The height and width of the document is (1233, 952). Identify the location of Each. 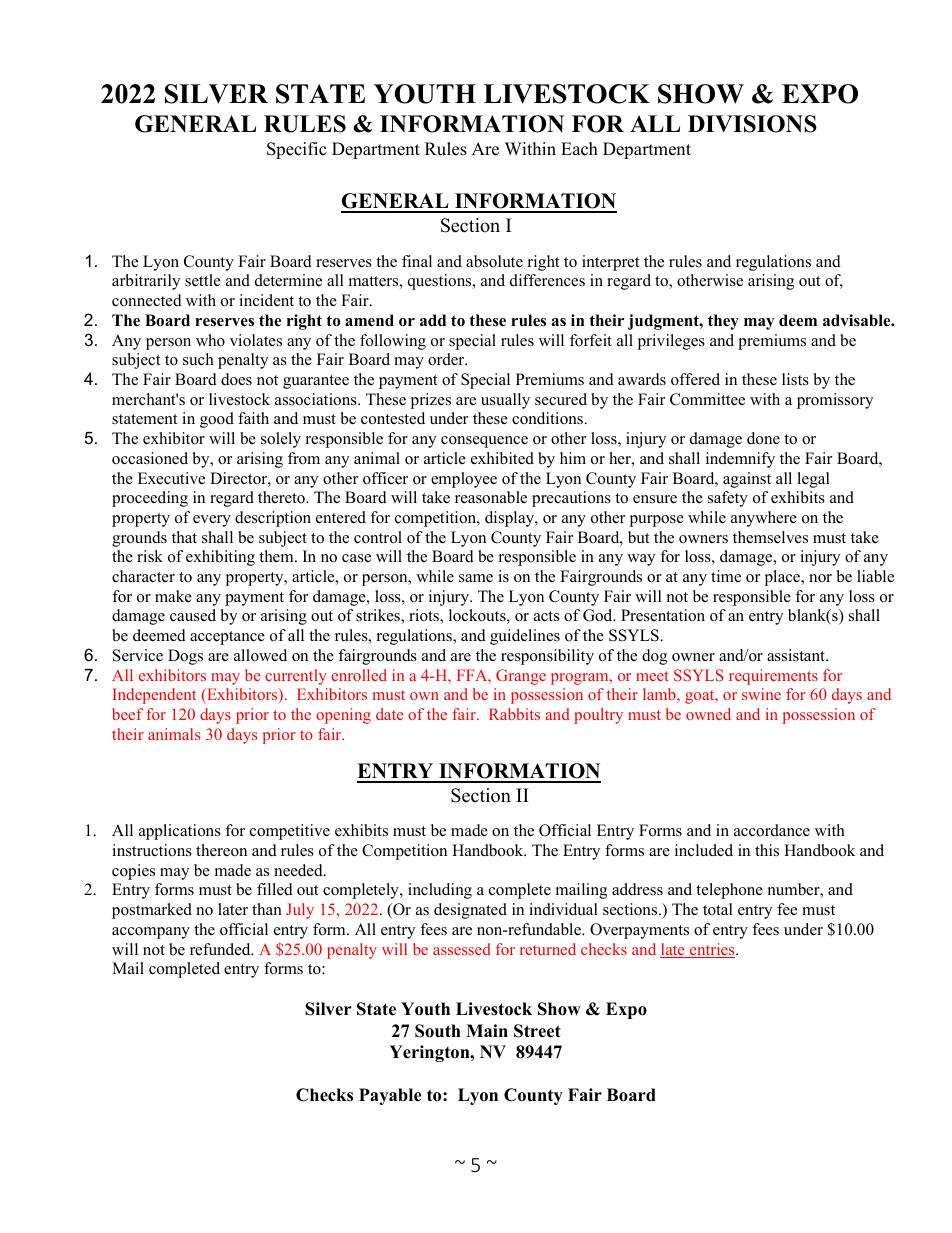
(579, 149).
